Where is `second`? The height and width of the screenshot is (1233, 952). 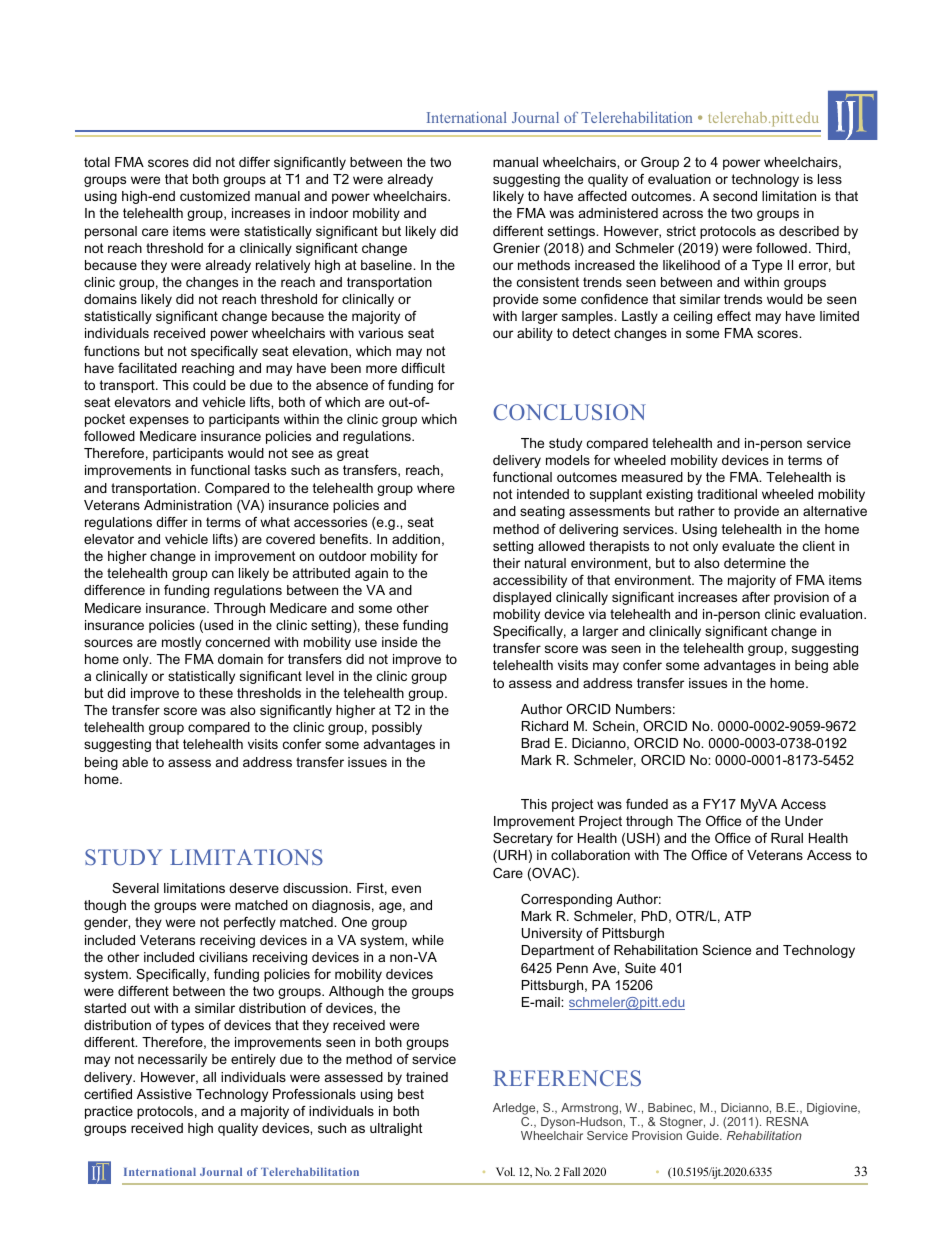 second is located at coordinates (735, 196).
